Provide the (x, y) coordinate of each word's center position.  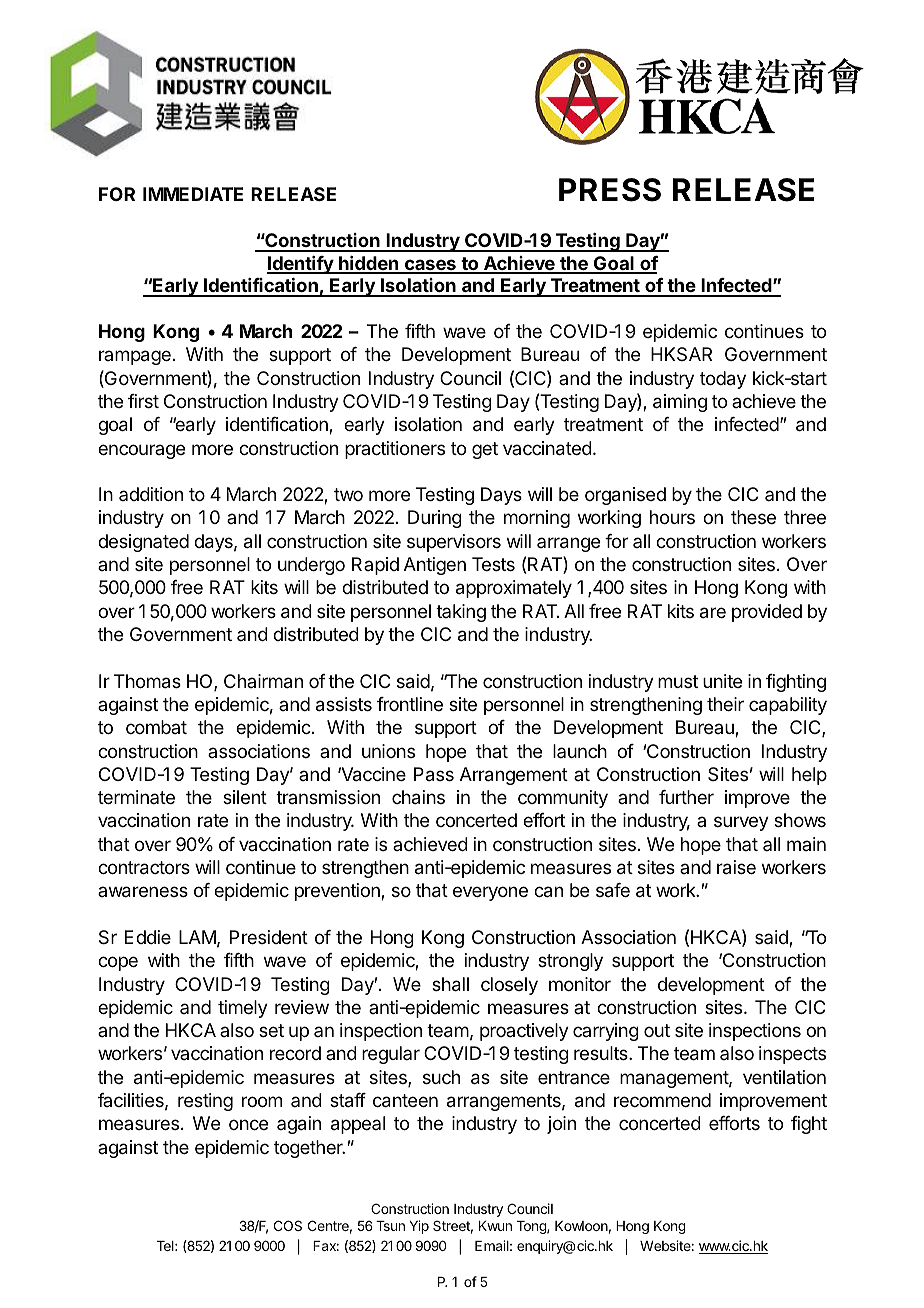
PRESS (610, 190)
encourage (141, 451)
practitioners (395, 450)
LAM (197, 937)
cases (430, 266)
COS (288, 1225)
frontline (410, 704)
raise (736, 867)
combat (156, 727)
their (725, 704)
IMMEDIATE (193, 194)
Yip (419, 1227)
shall (450, 984)
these (753, 517)
